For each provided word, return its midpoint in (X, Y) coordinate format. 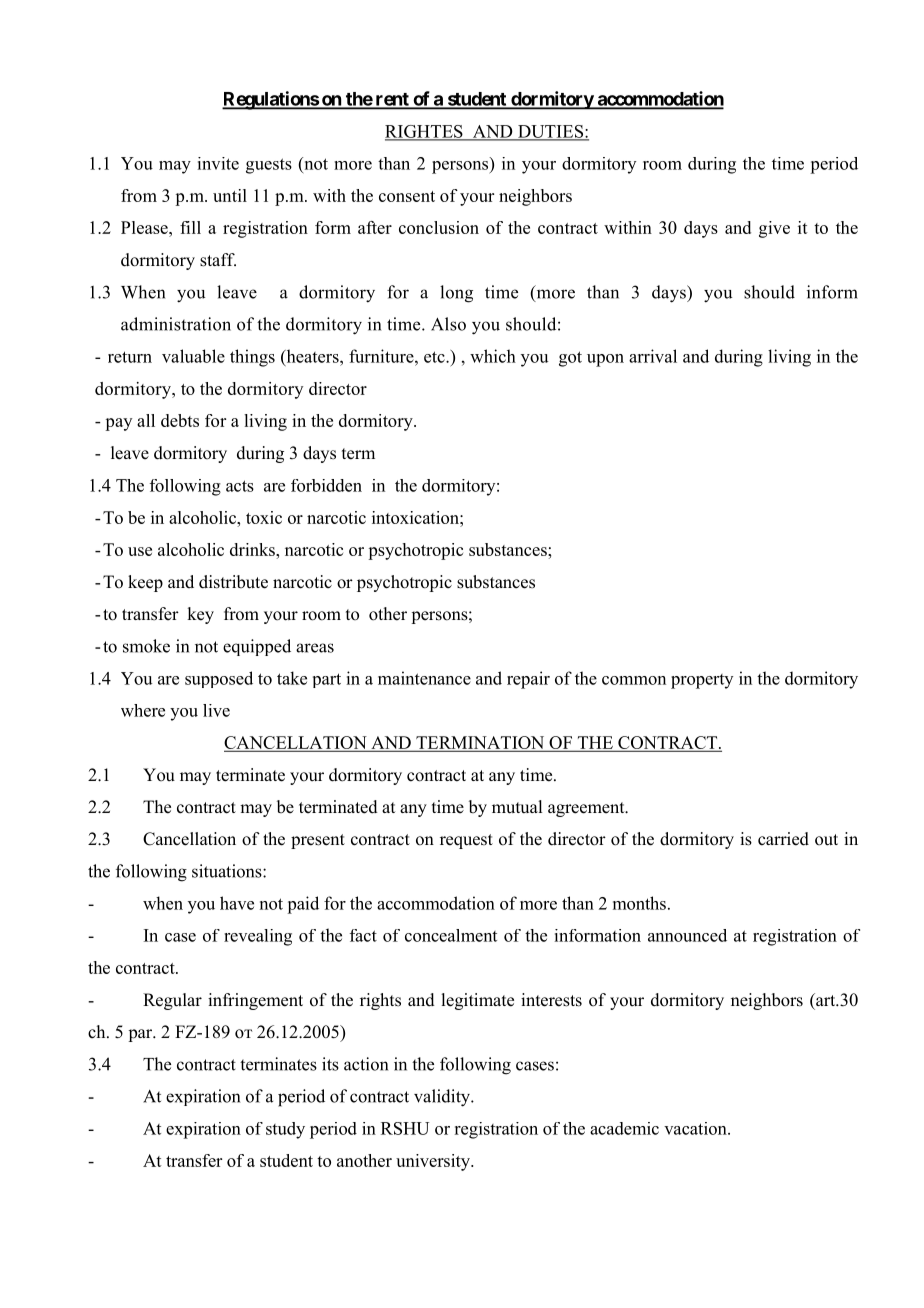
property (702, 681)
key (200, 615)
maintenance (424, 678)
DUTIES (550, 132)
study (285, 1130)
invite (218, 163)
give (774, 229)
